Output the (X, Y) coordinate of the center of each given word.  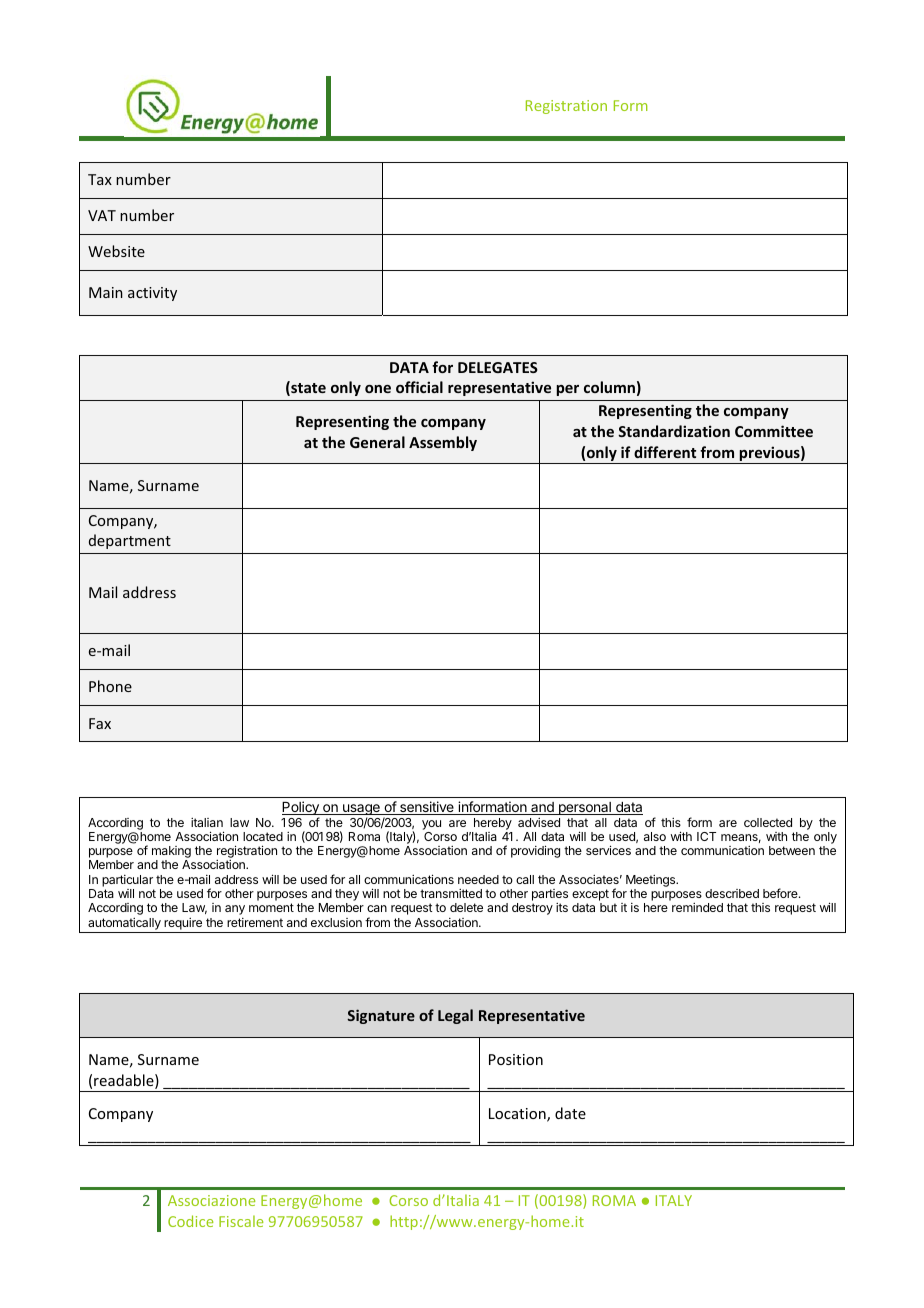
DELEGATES (498, 367)
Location (518, 1115)
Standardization (674, 431)
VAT (102, 215)
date (570, 1113)
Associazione (211, 1200)
